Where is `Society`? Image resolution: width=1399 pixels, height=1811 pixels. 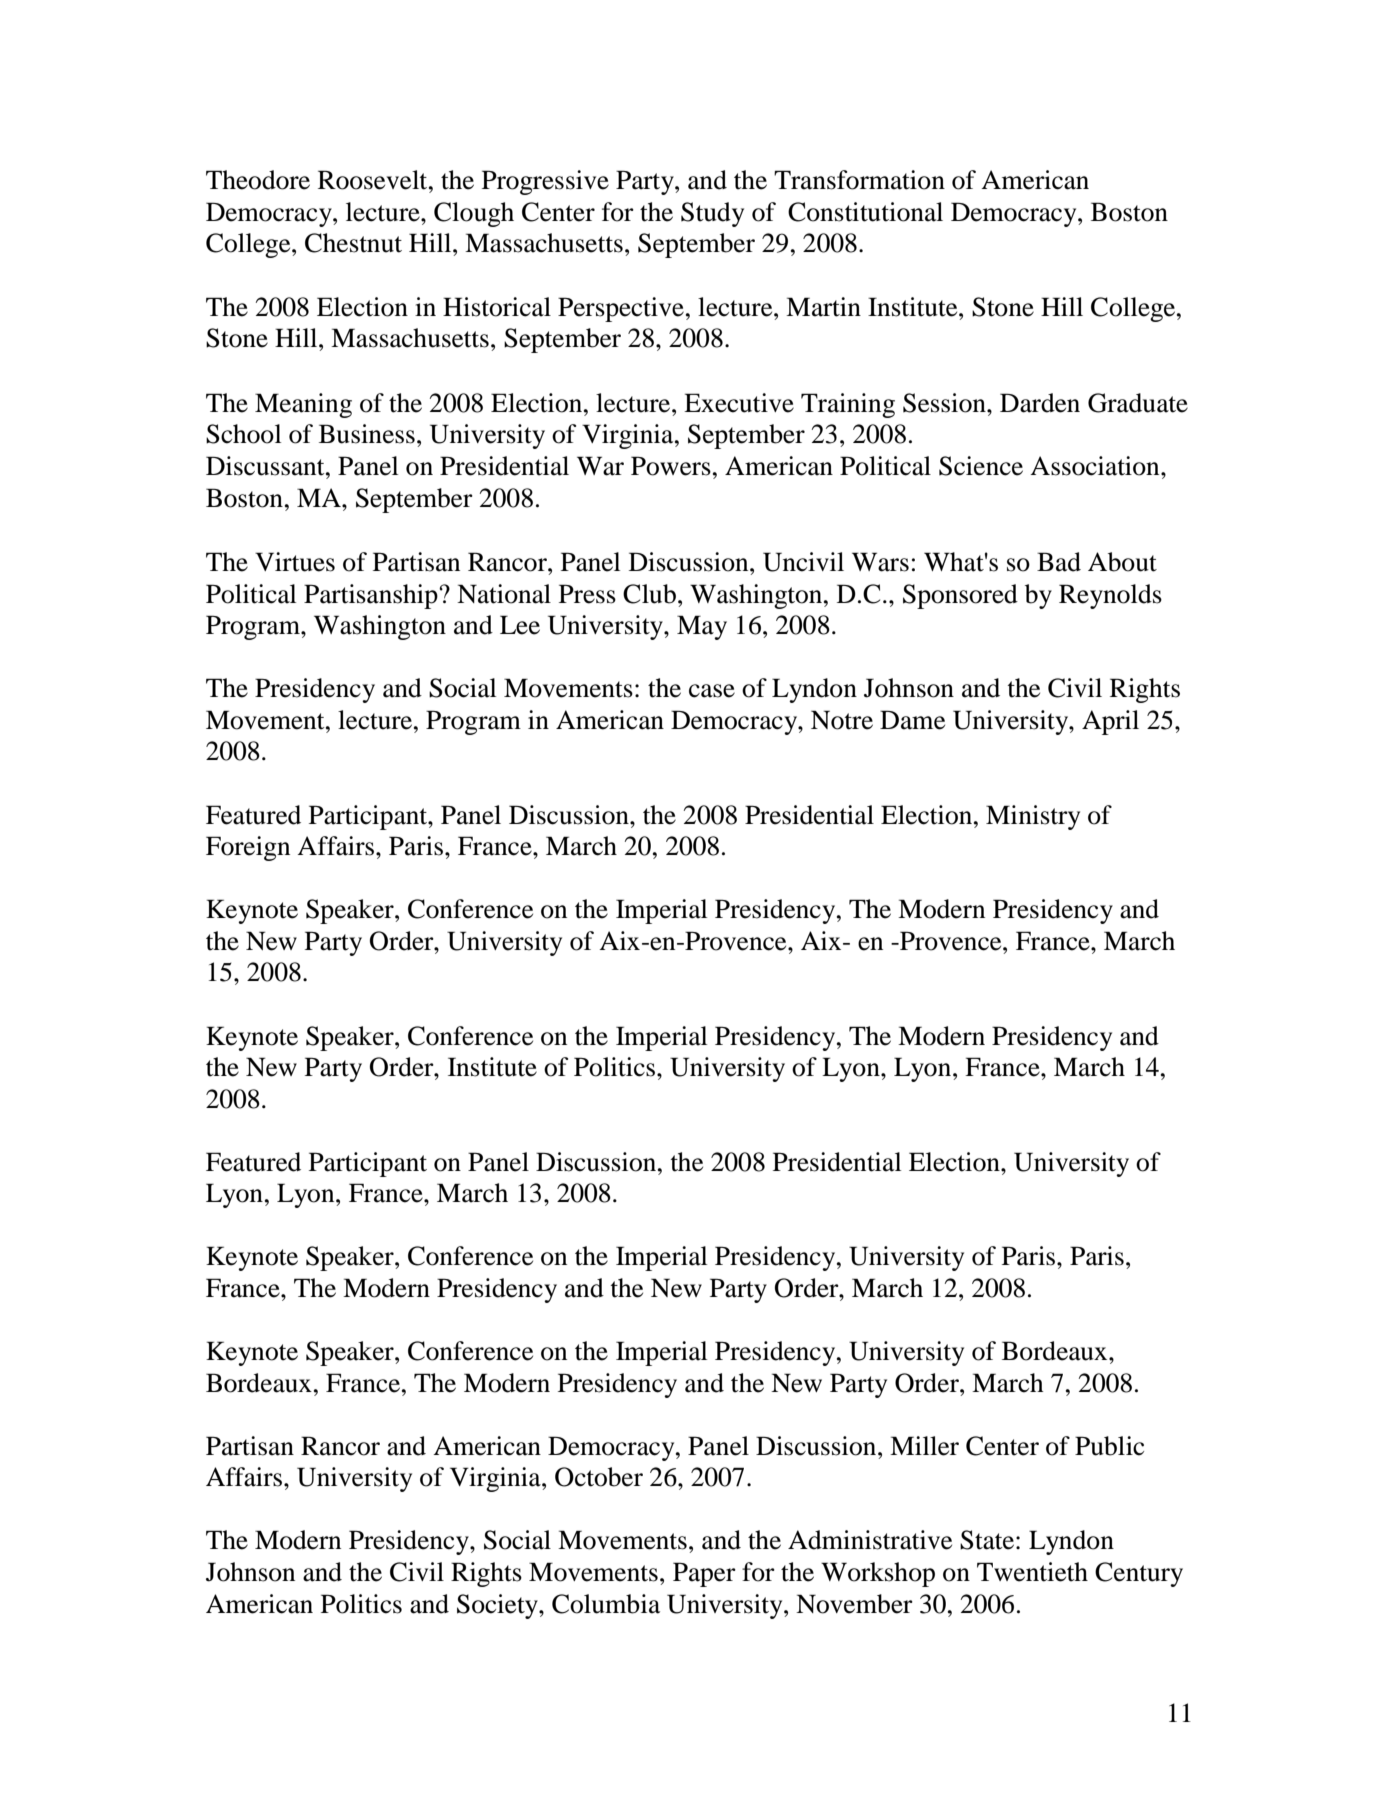
Society is located at coordinates (498, 1606).
